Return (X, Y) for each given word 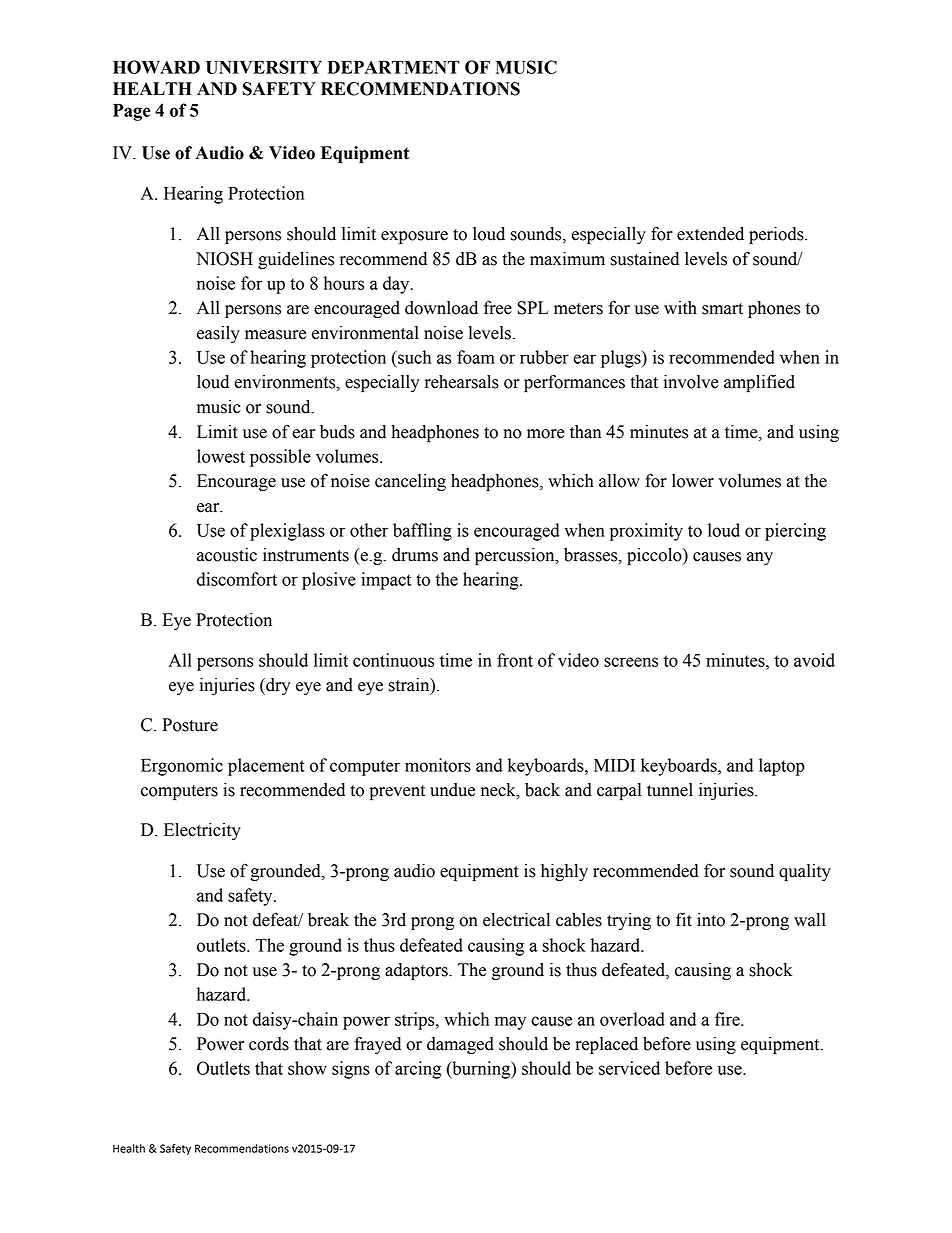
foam (476, 357)
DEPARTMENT (393, 67)
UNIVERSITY (264, 67)
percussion (516, 556)
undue (452, 790)
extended (710, 234)
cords (269, 1044)
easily (218, 334)
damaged (460, 1045)
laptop (782, 767)
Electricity (202, 831)
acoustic (227, 555)
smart (722, 309)
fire (728, 1019)
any (760, 558)
